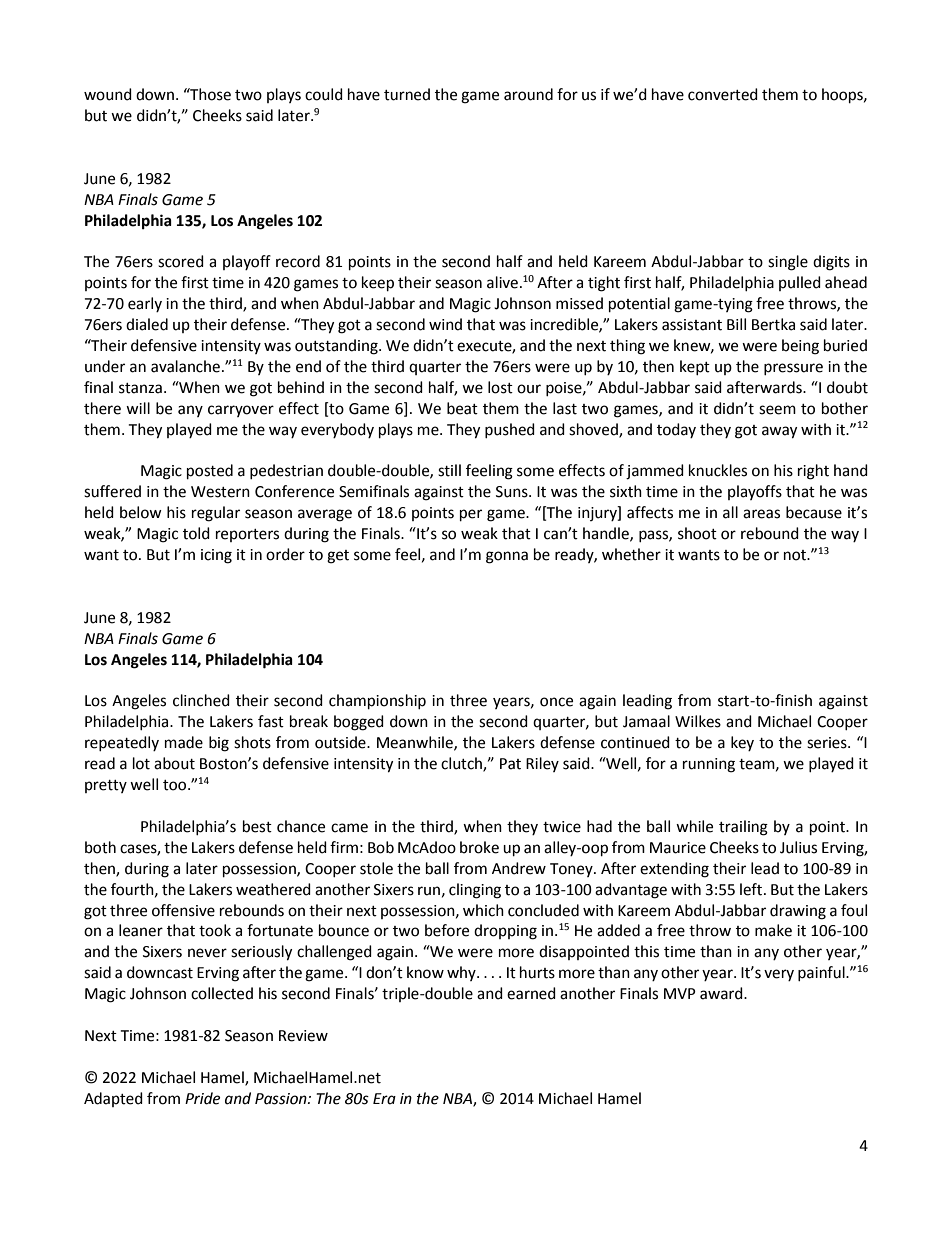 This page has height=1233, width=952. Describe the element at coordinates (202, 1098) in the page. I see `Pride` at that location.
